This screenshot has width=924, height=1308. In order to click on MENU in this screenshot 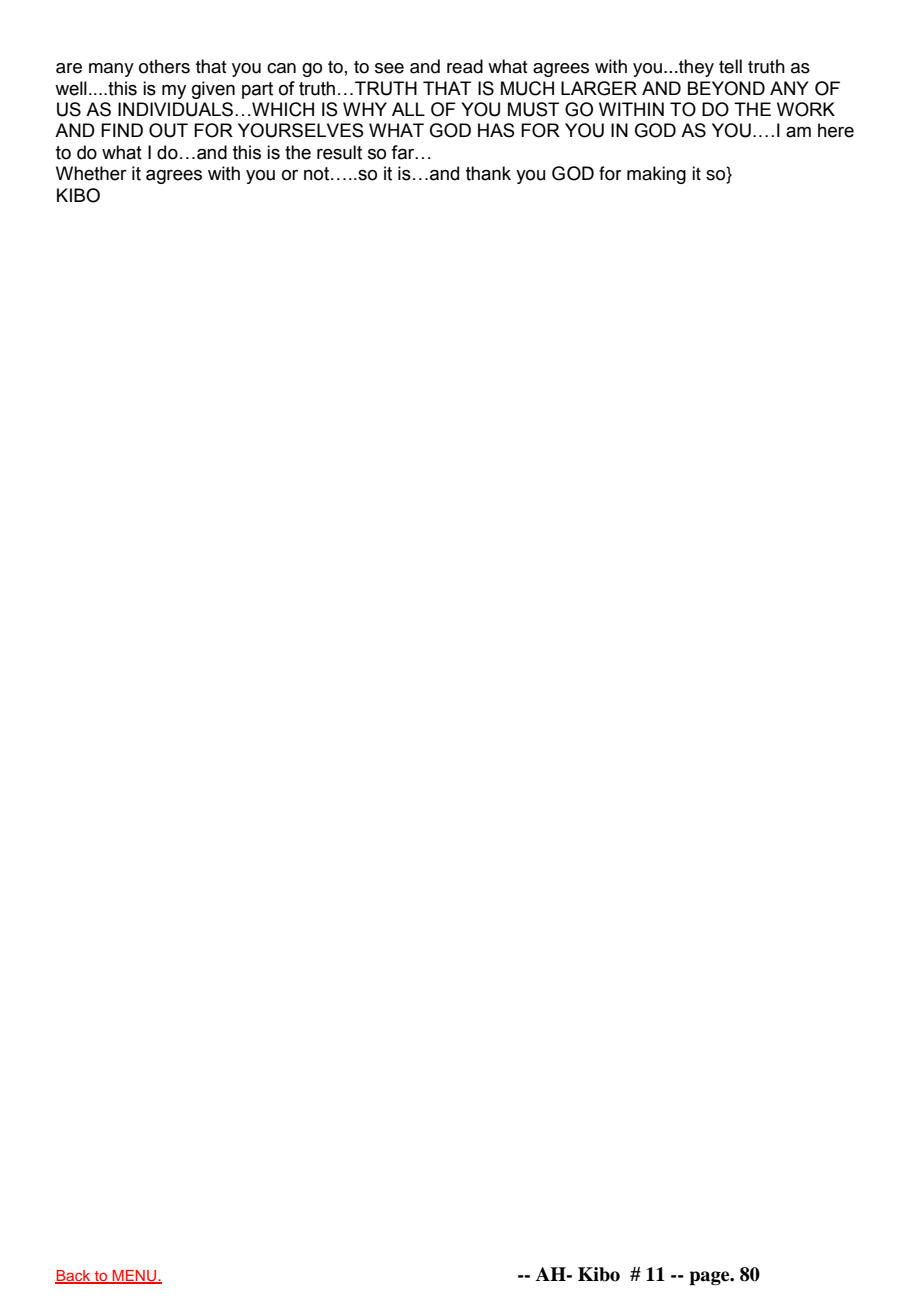, I will do `click(135, 1276)`.
